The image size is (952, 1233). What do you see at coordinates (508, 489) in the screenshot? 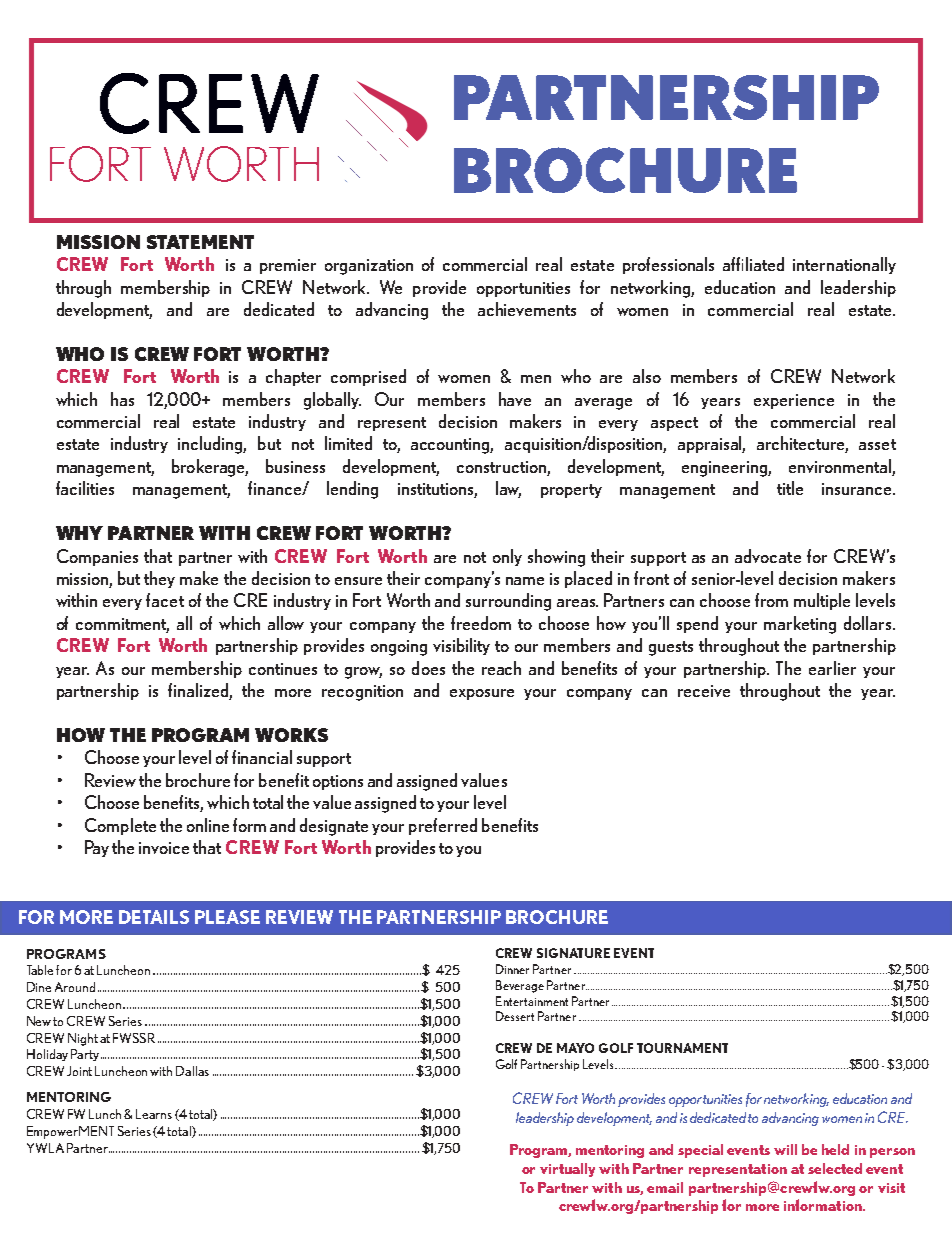
I see `law` at bounding box center [508, 489].
